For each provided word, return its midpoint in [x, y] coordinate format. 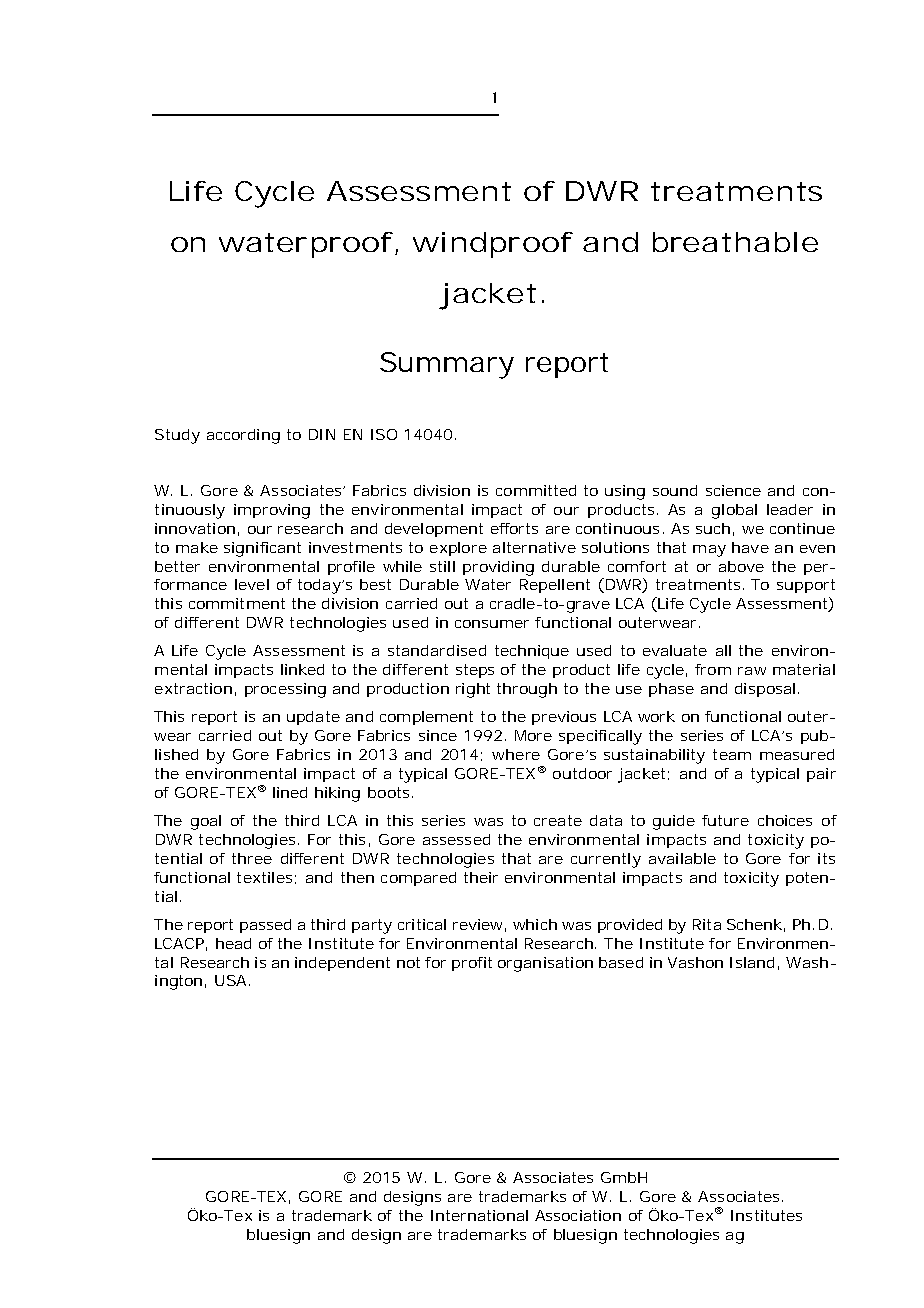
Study [177, 436]
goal [206, 822]
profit [472, 964]
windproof [493, 245]
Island [752, 962]
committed [536, 490]
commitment [237, 603]
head [233, 943]
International [479, 1215]
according [243, 436]
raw [752, 671]
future [725, 820]
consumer [492, 624]
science [733, 490]
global [734, 511]
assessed [456, 839]
